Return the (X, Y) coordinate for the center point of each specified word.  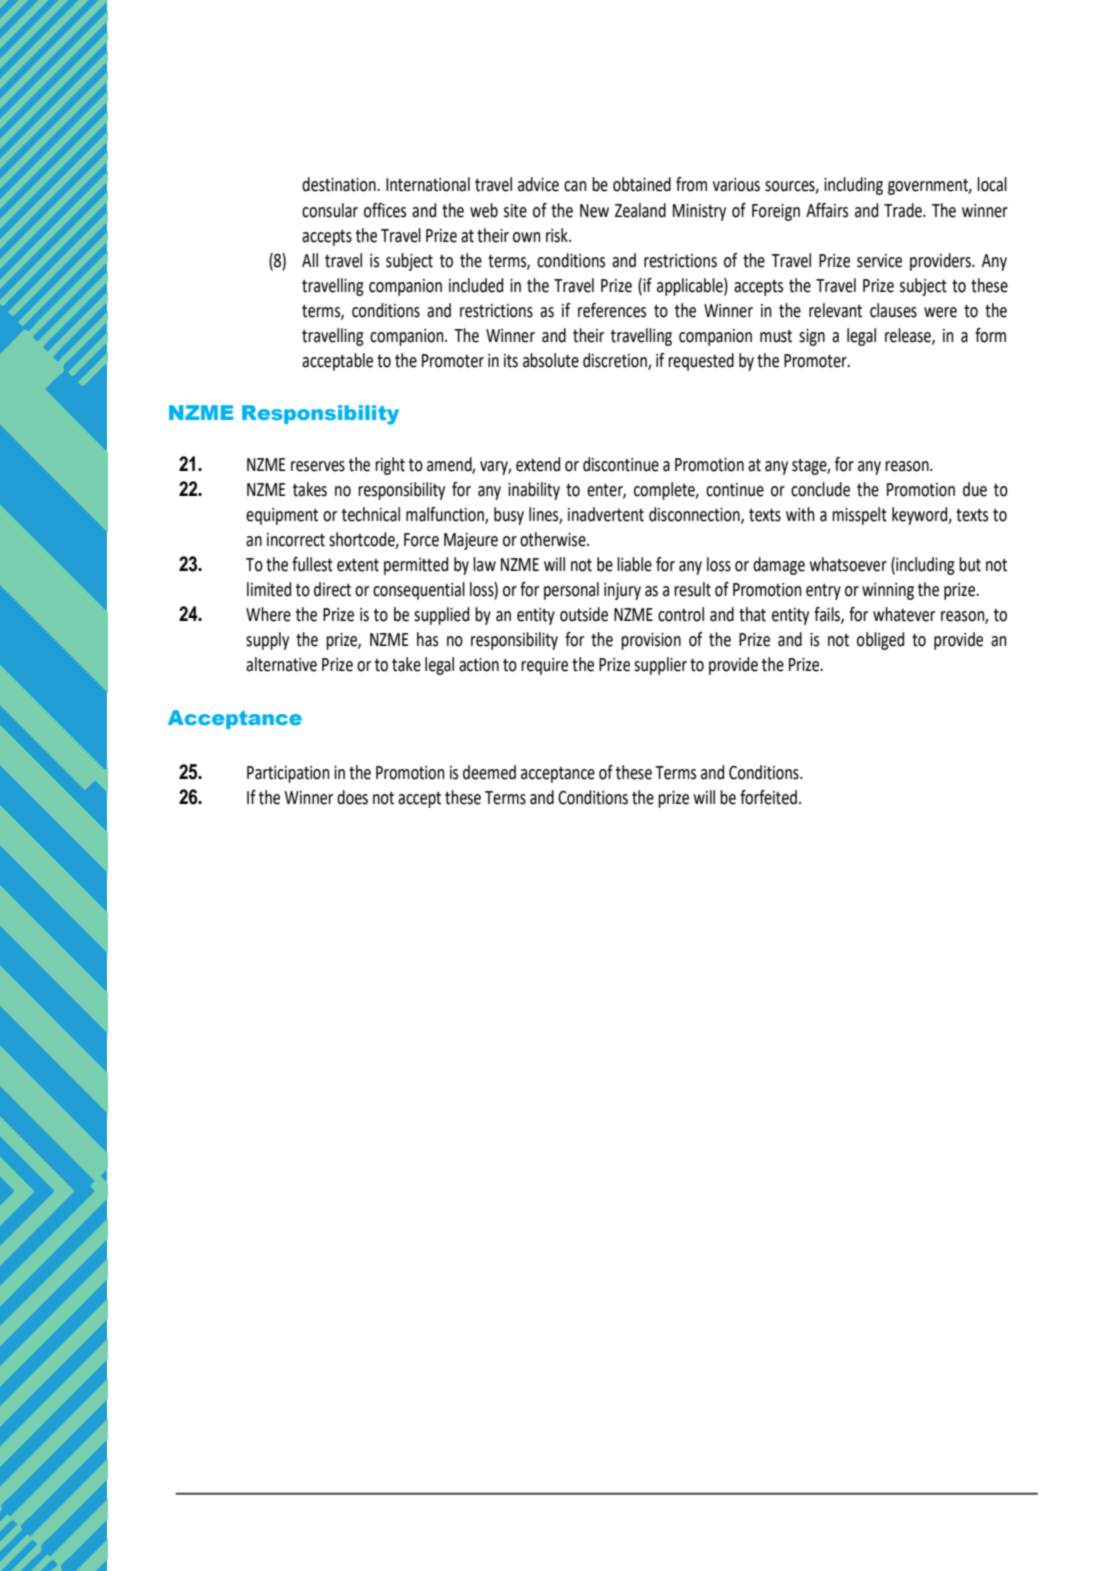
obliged (880, 641)
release (909, 336)
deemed (489, 772)
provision (651, 641)
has (427, 639)
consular (330, 210)
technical (371, 514)
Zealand (640, 210)
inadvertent (606, 514)
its (511, 361)
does (352, 797)
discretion (616, 361)
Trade (904, 210)
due (975, 489)
